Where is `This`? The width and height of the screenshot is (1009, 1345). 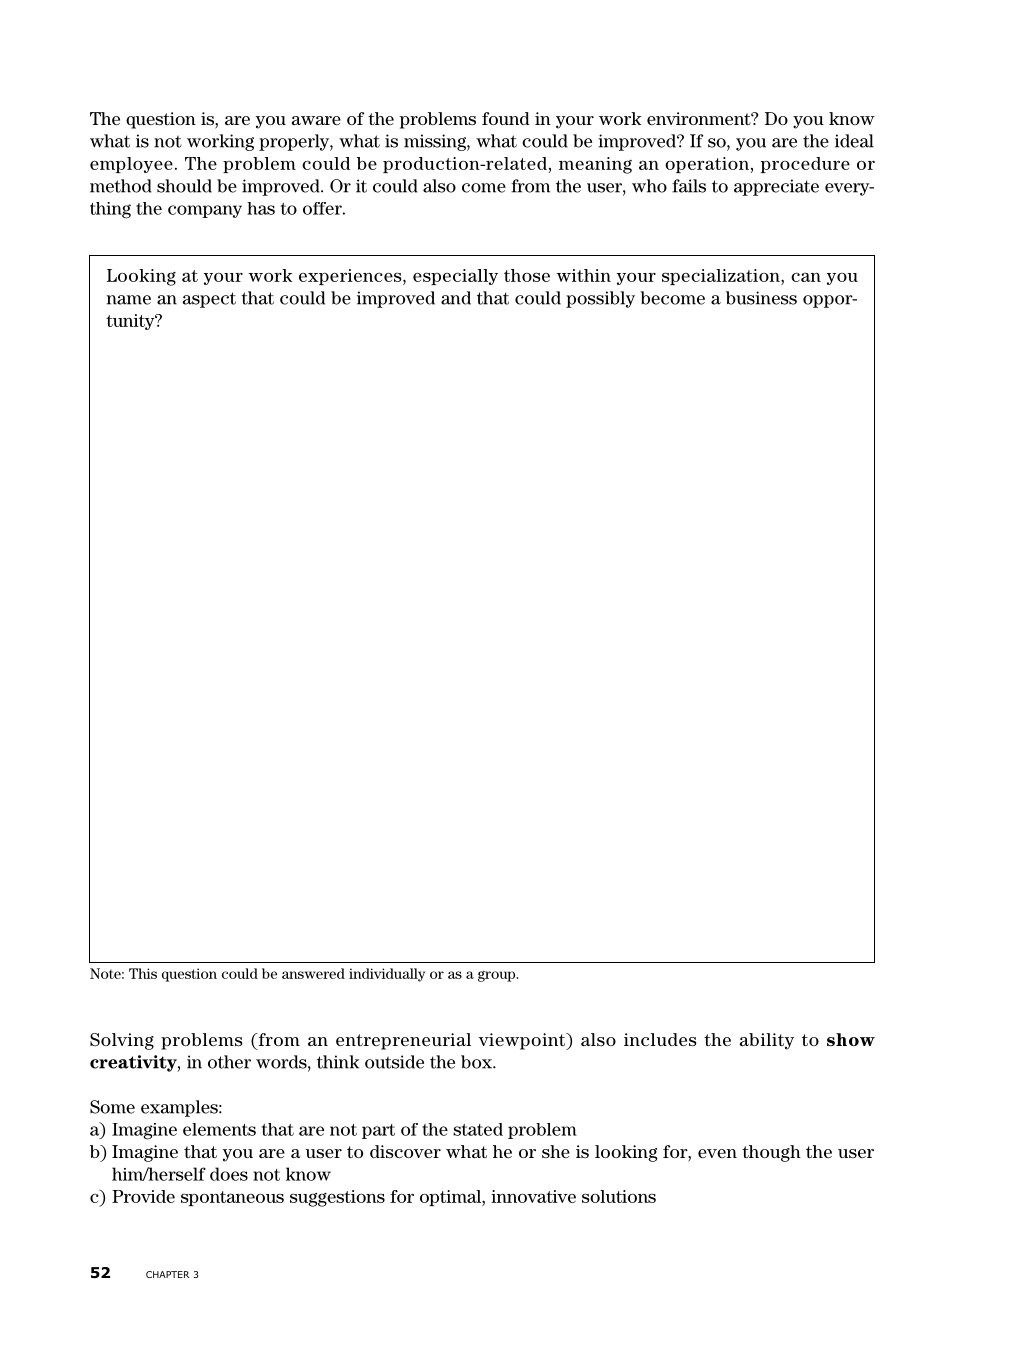
This is located at coordinates (143, 973).
